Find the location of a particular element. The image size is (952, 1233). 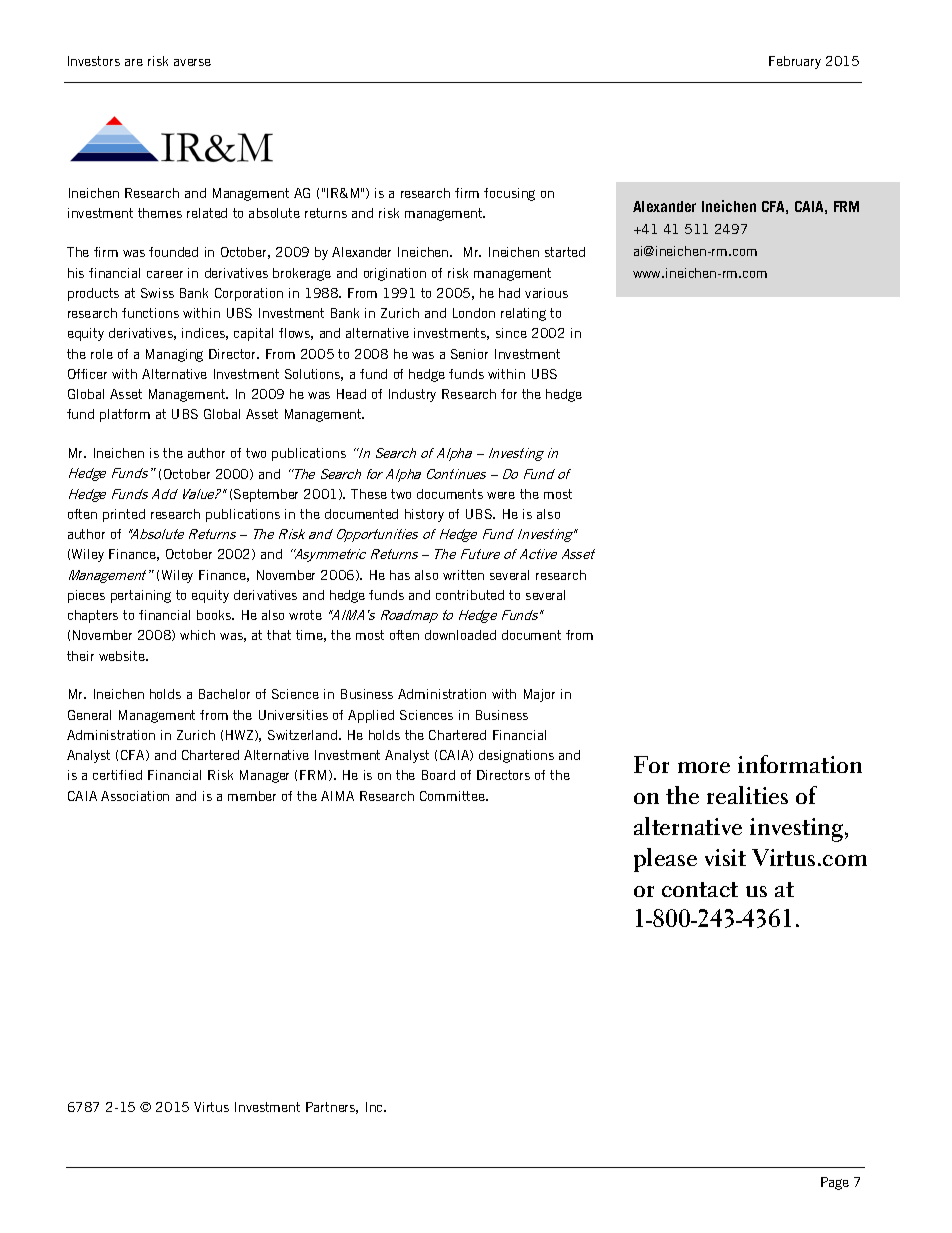

printed is located at coordinates (124, 515).
